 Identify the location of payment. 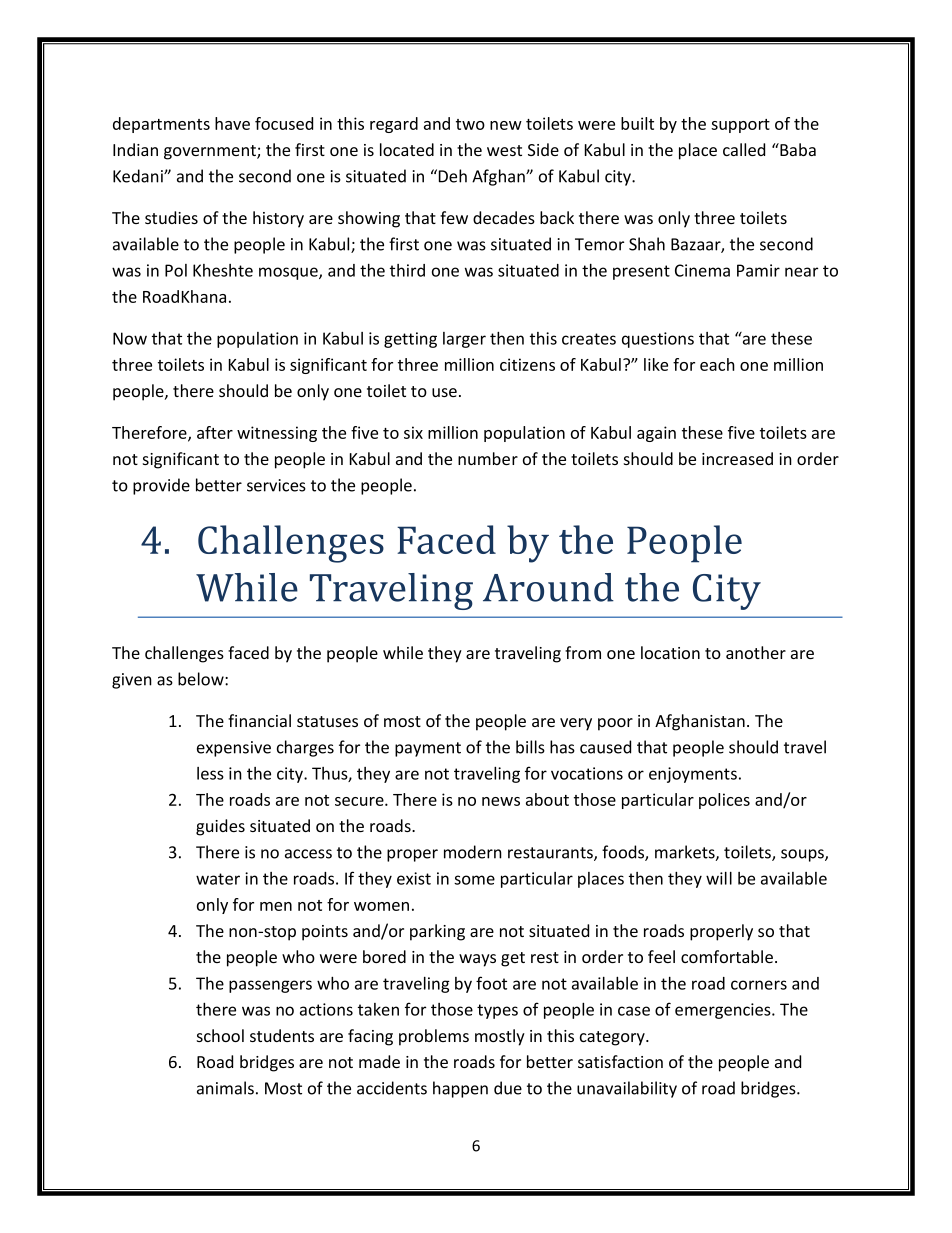
(428, 749).
